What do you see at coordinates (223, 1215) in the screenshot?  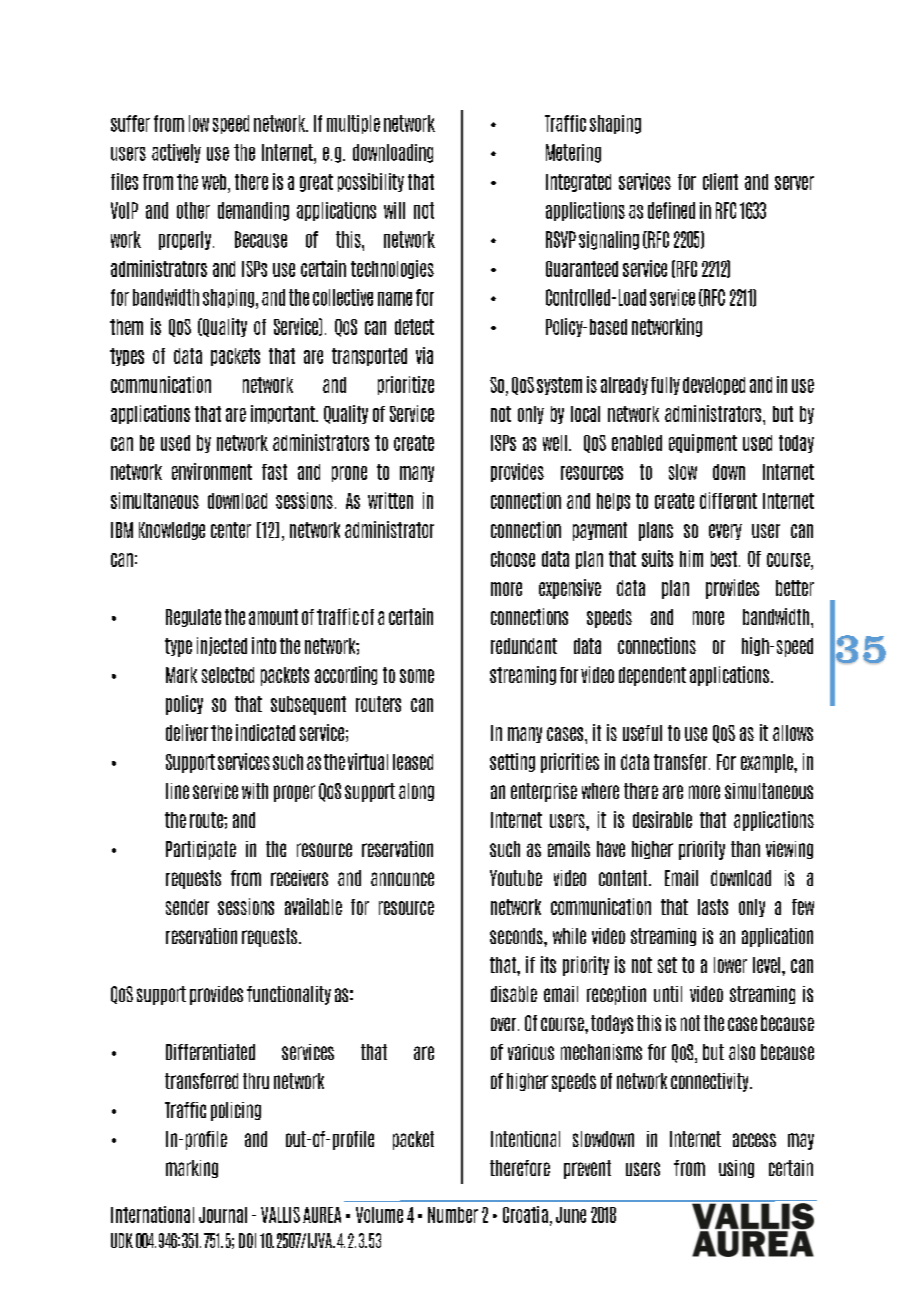 I see `Journal` at bounding box center [223, 1215].
